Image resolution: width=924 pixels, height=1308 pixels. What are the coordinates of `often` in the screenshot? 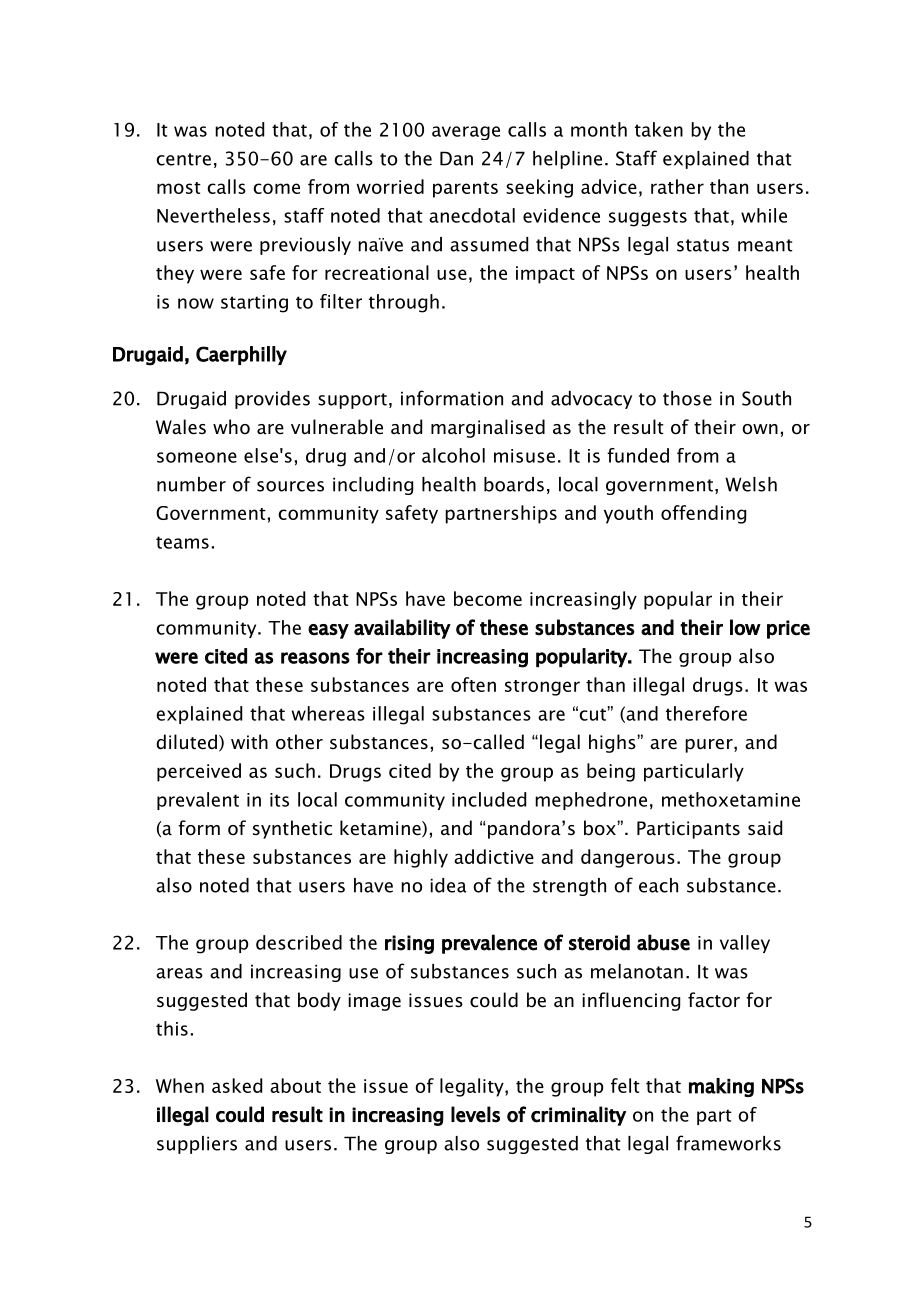 It's located at (473, 684).
